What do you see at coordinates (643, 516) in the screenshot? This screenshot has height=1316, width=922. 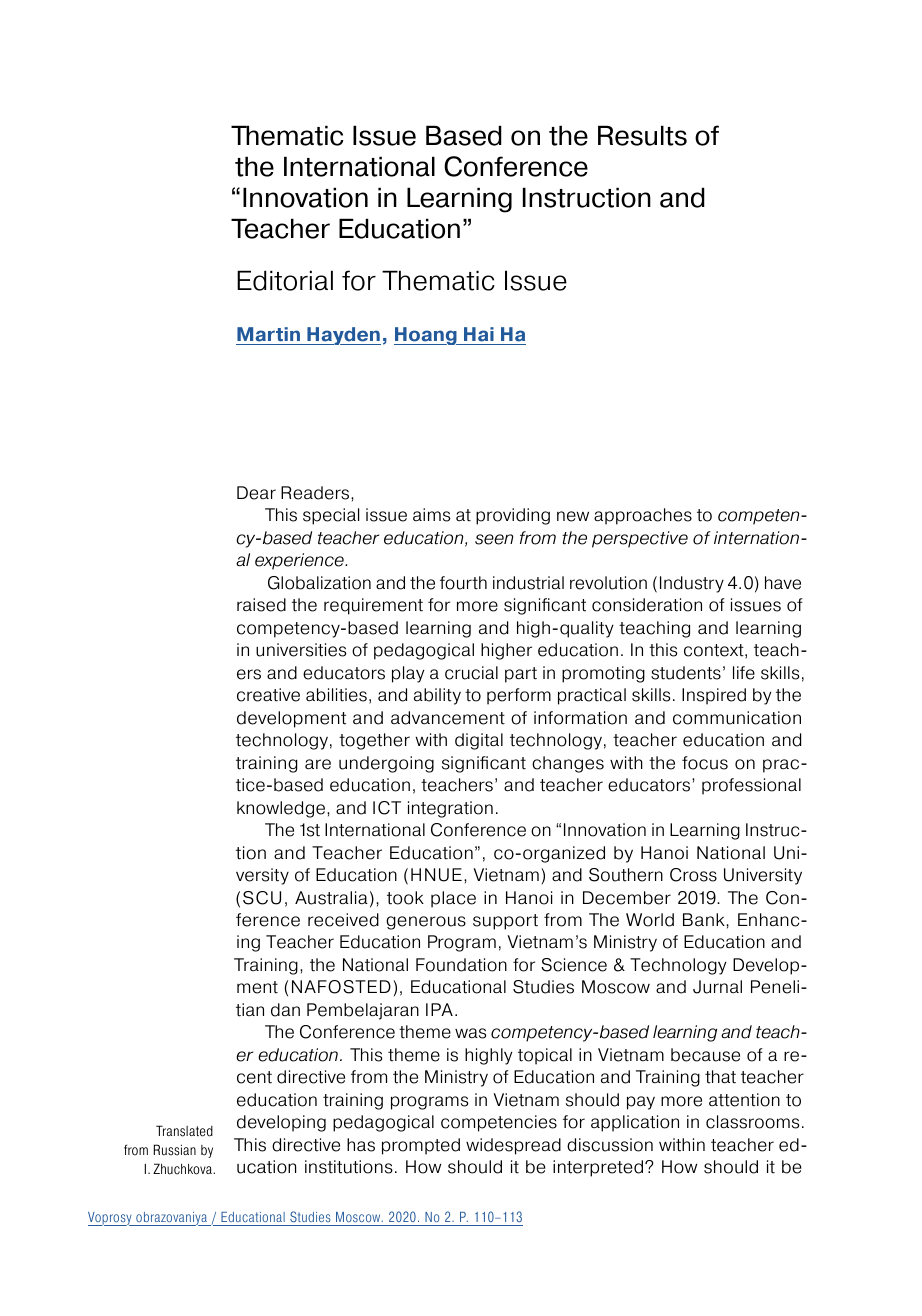 I see `approaches` at bounding box center [643, 516].
